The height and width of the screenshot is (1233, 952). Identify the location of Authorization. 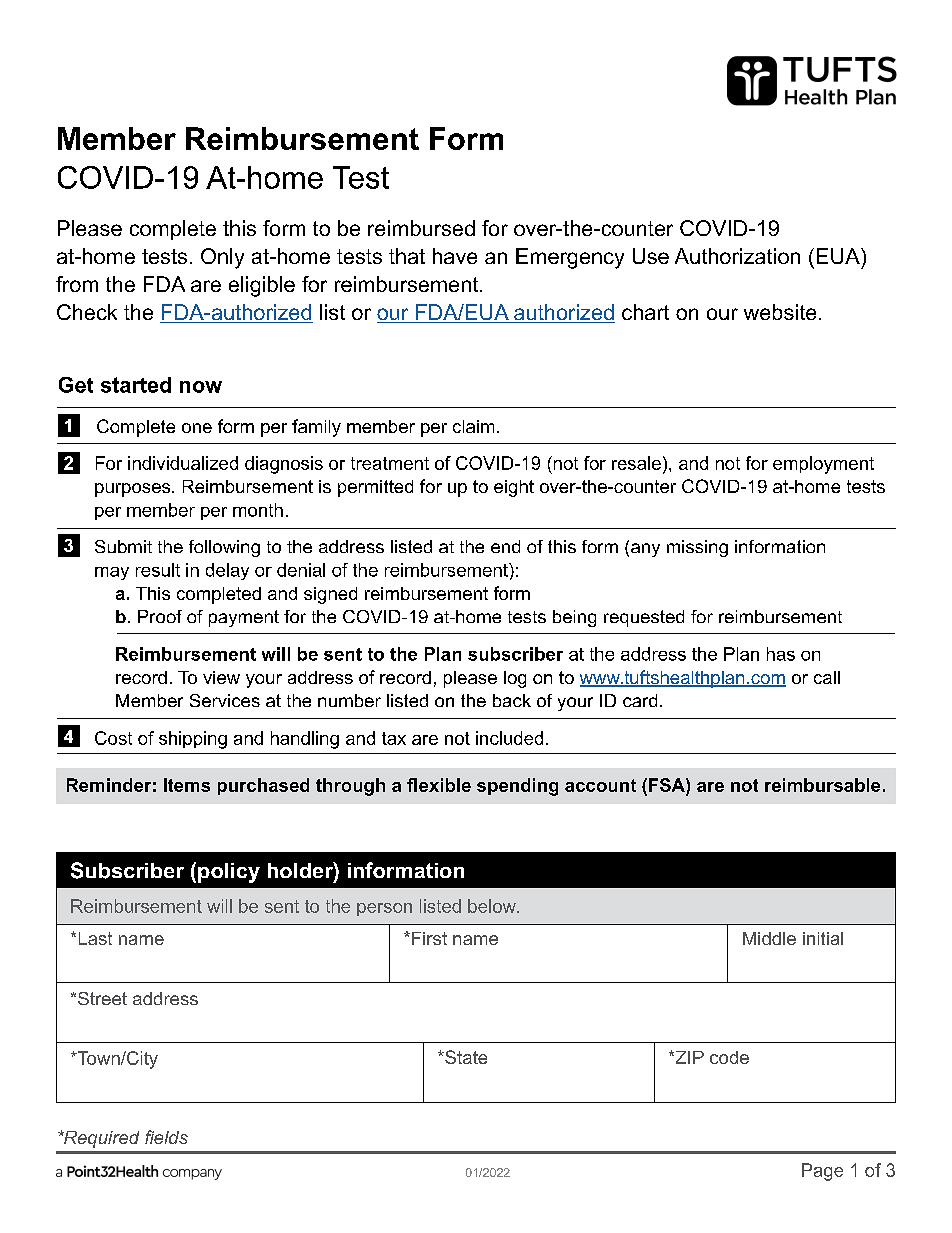
(737, 256).
